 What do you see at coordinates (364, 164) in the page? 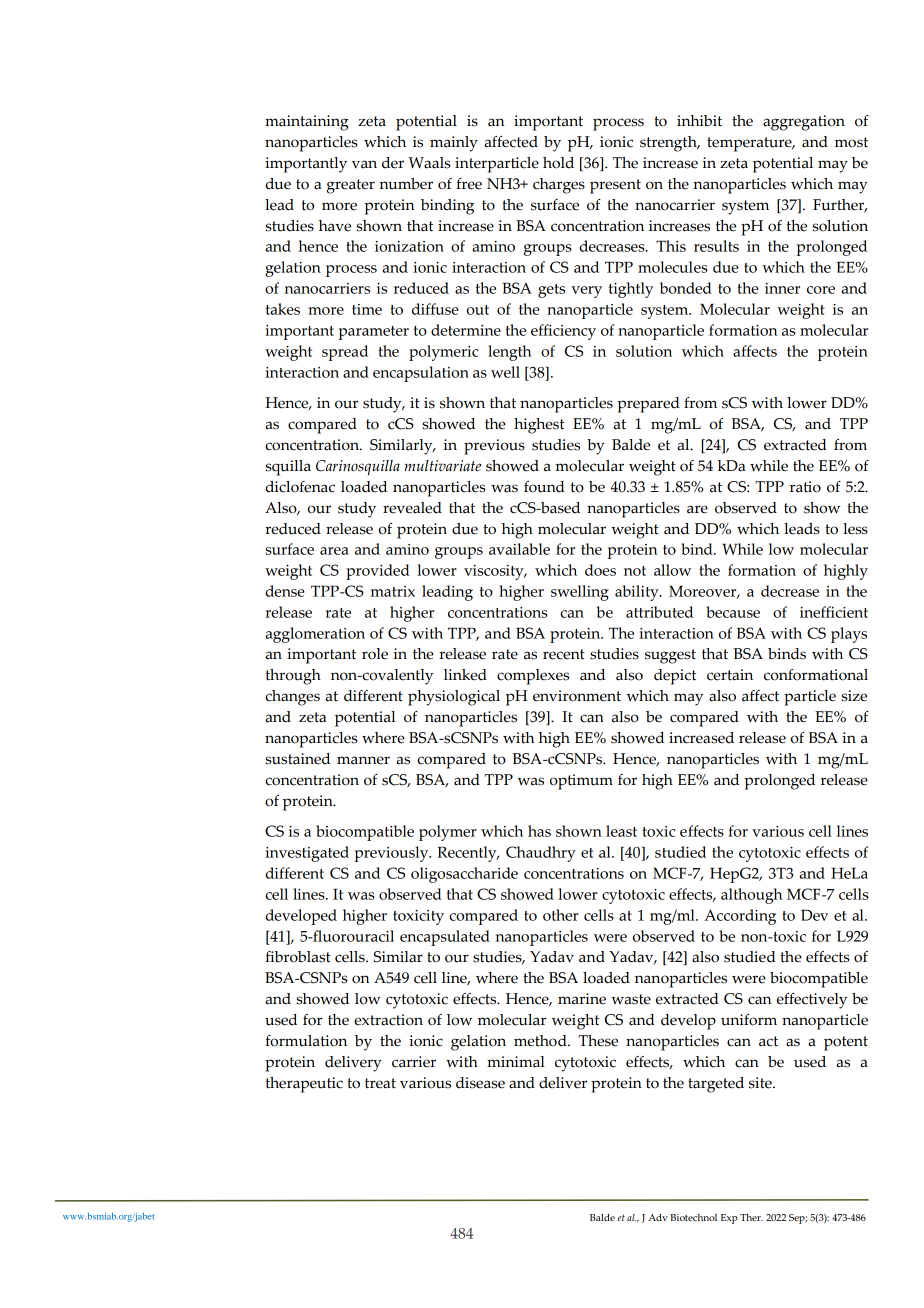
I see `van` at bounding box center [364, 164].
